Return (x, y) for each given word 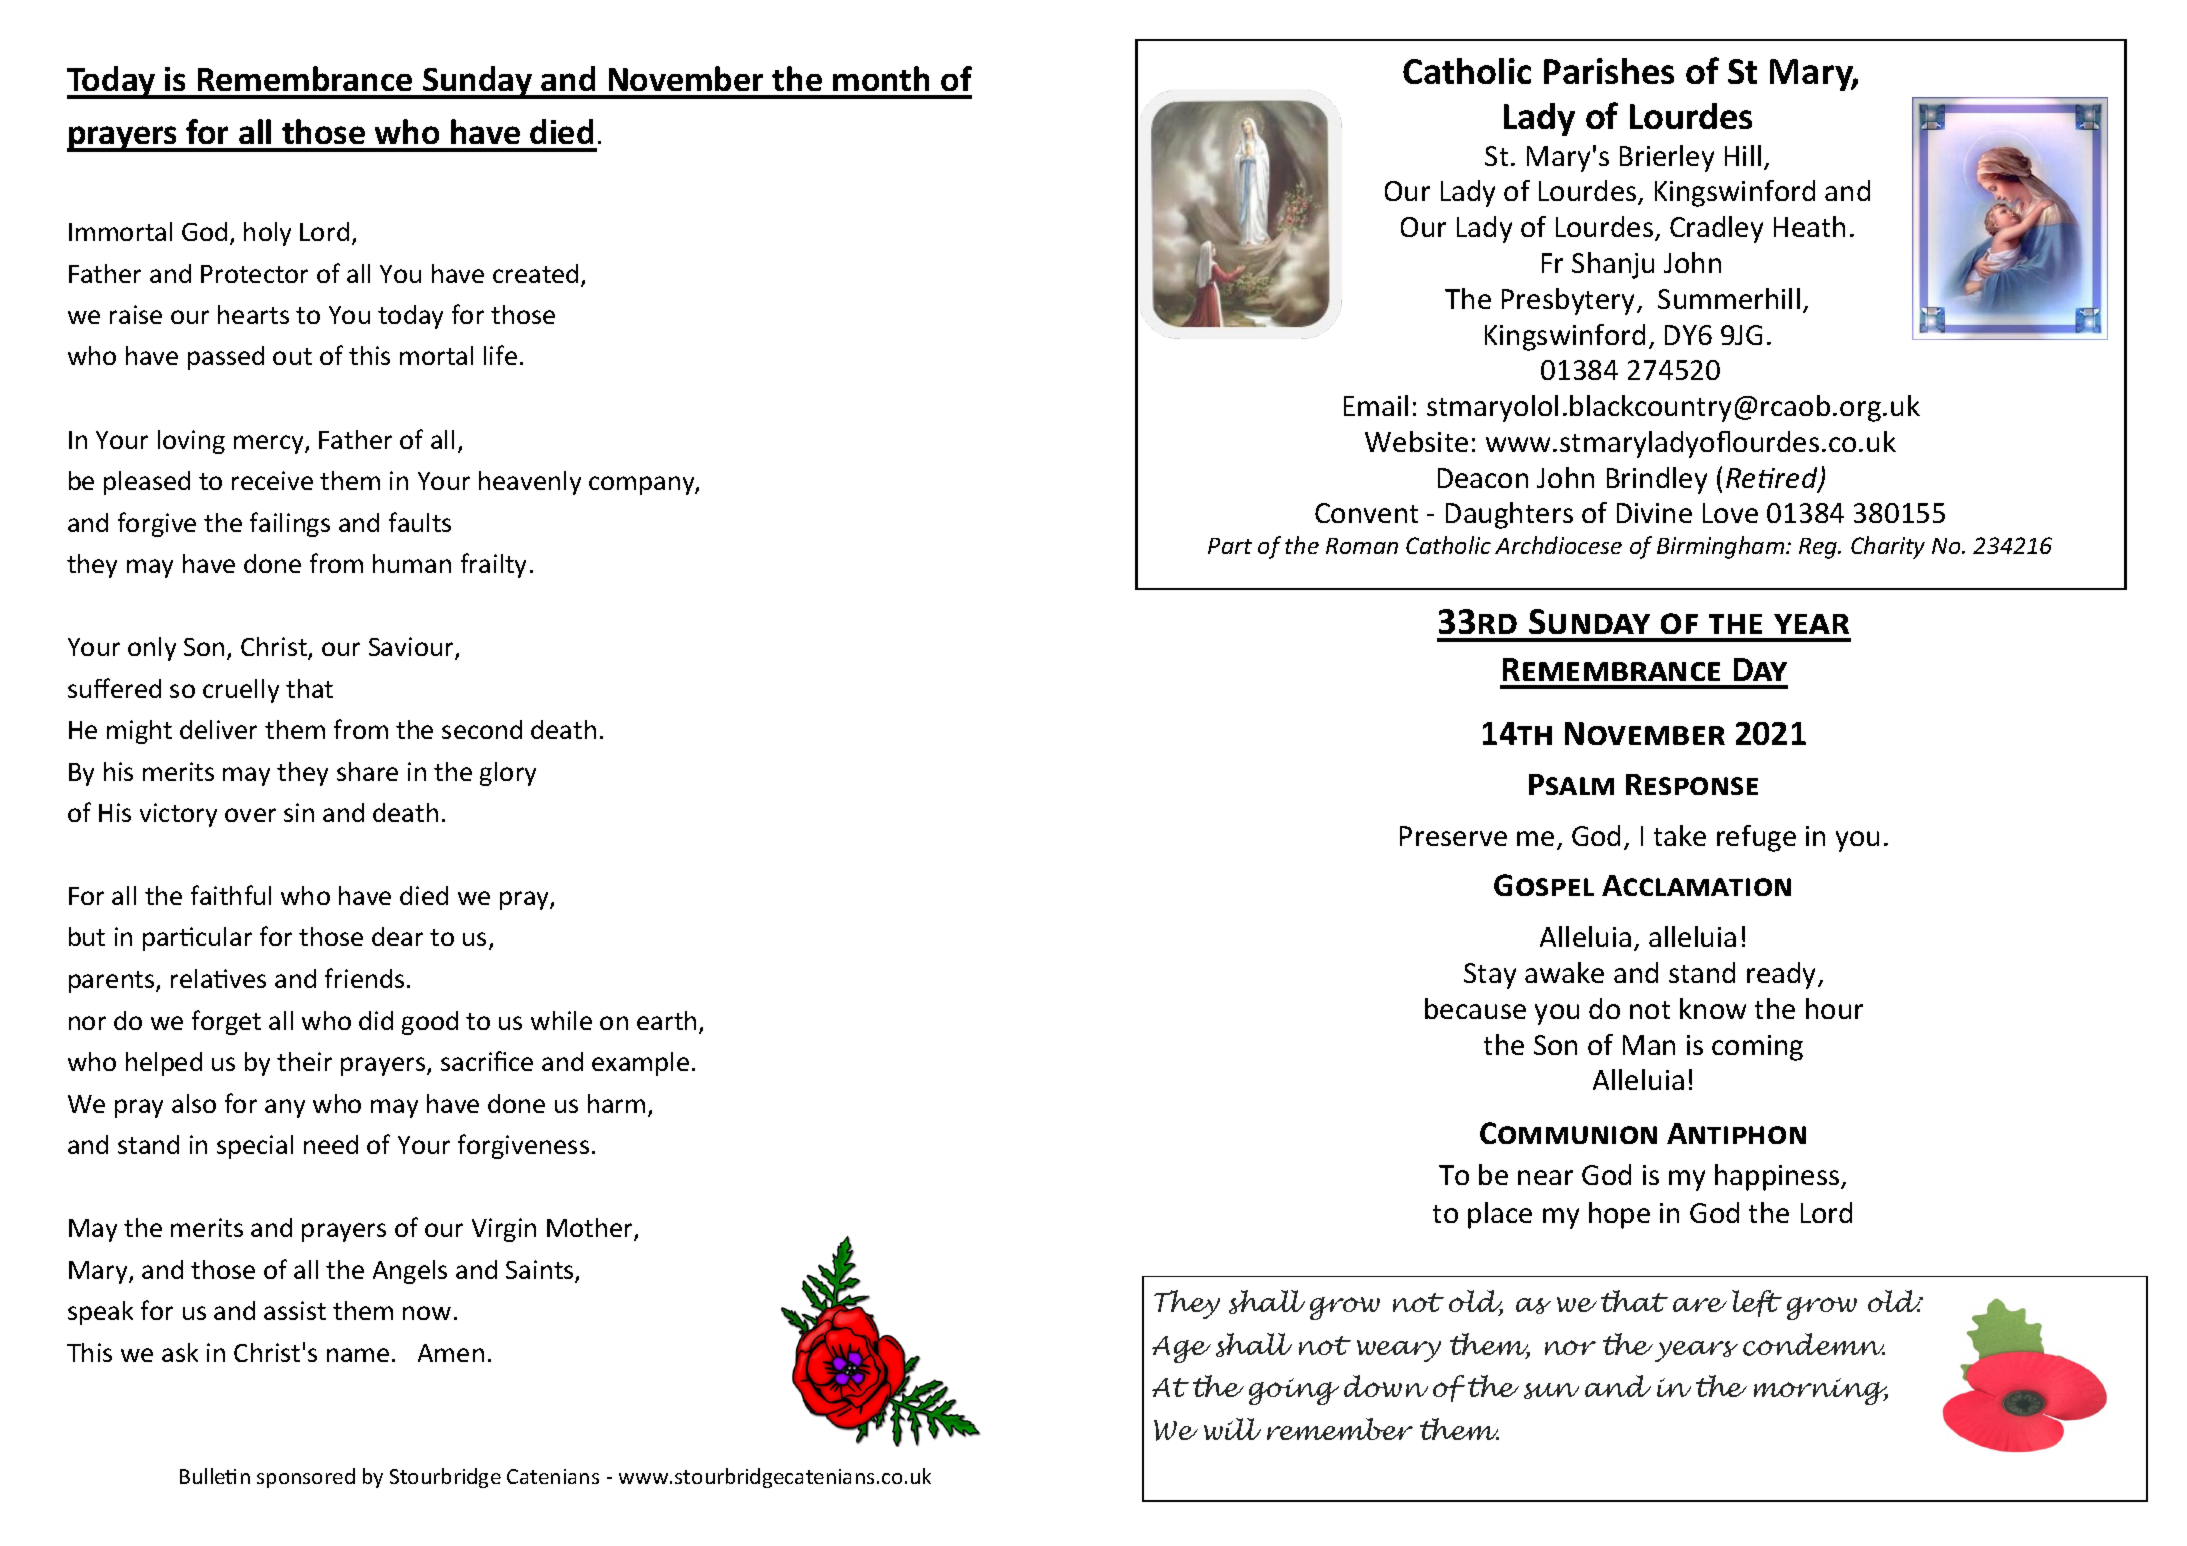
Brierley (1667, 158)
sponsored (306, 1478)
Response (1692, 784)
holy (267, 234)
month (881, 78)
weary (1399, 1351)
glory (508, 774)
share (367, 771)
